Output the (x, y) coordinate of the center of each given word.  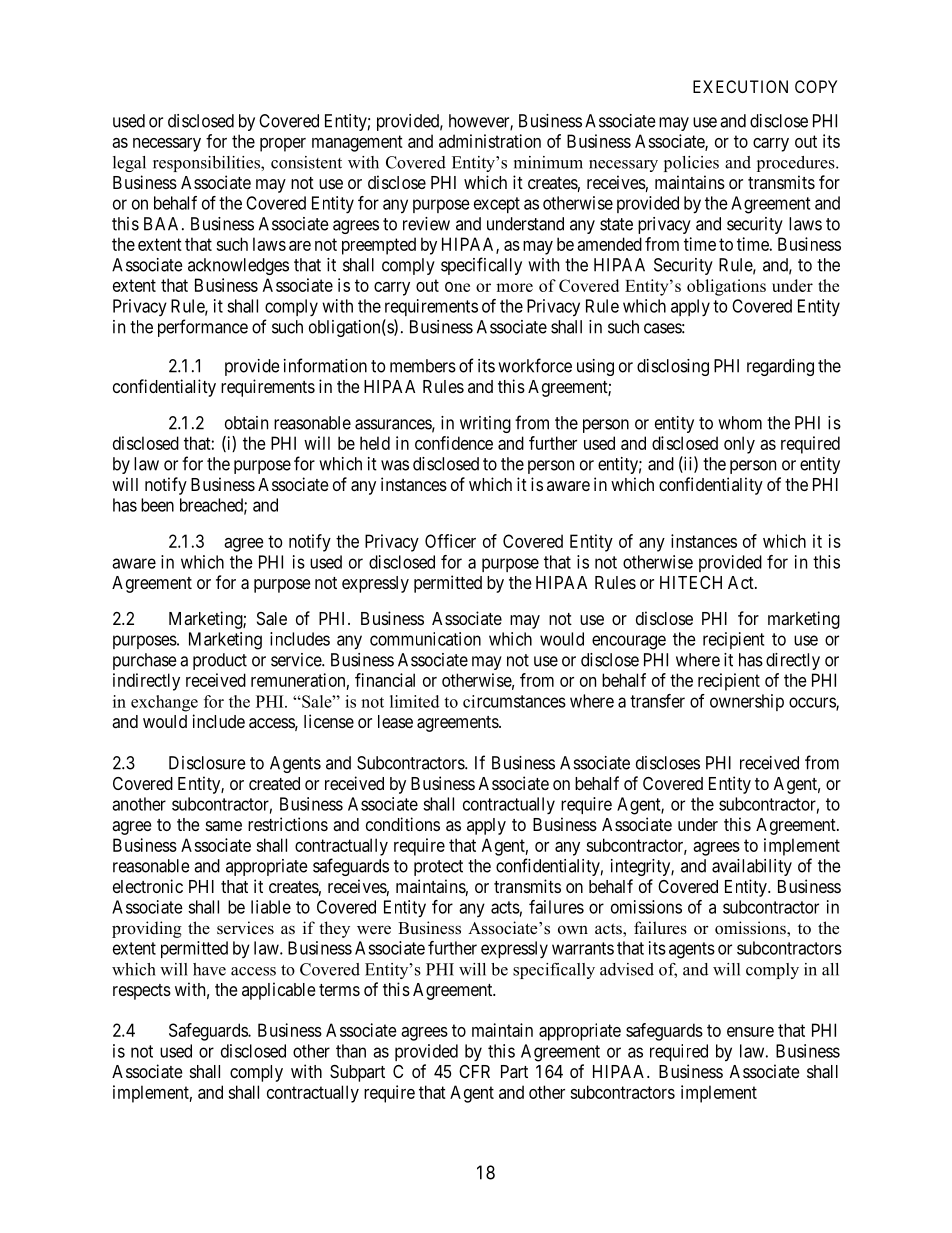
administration (490, 141)
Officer (450, 541)
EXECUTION (740, 86)
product (220, 661)
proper (283, 145)
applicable (278, 991)
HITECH (691, 582)
